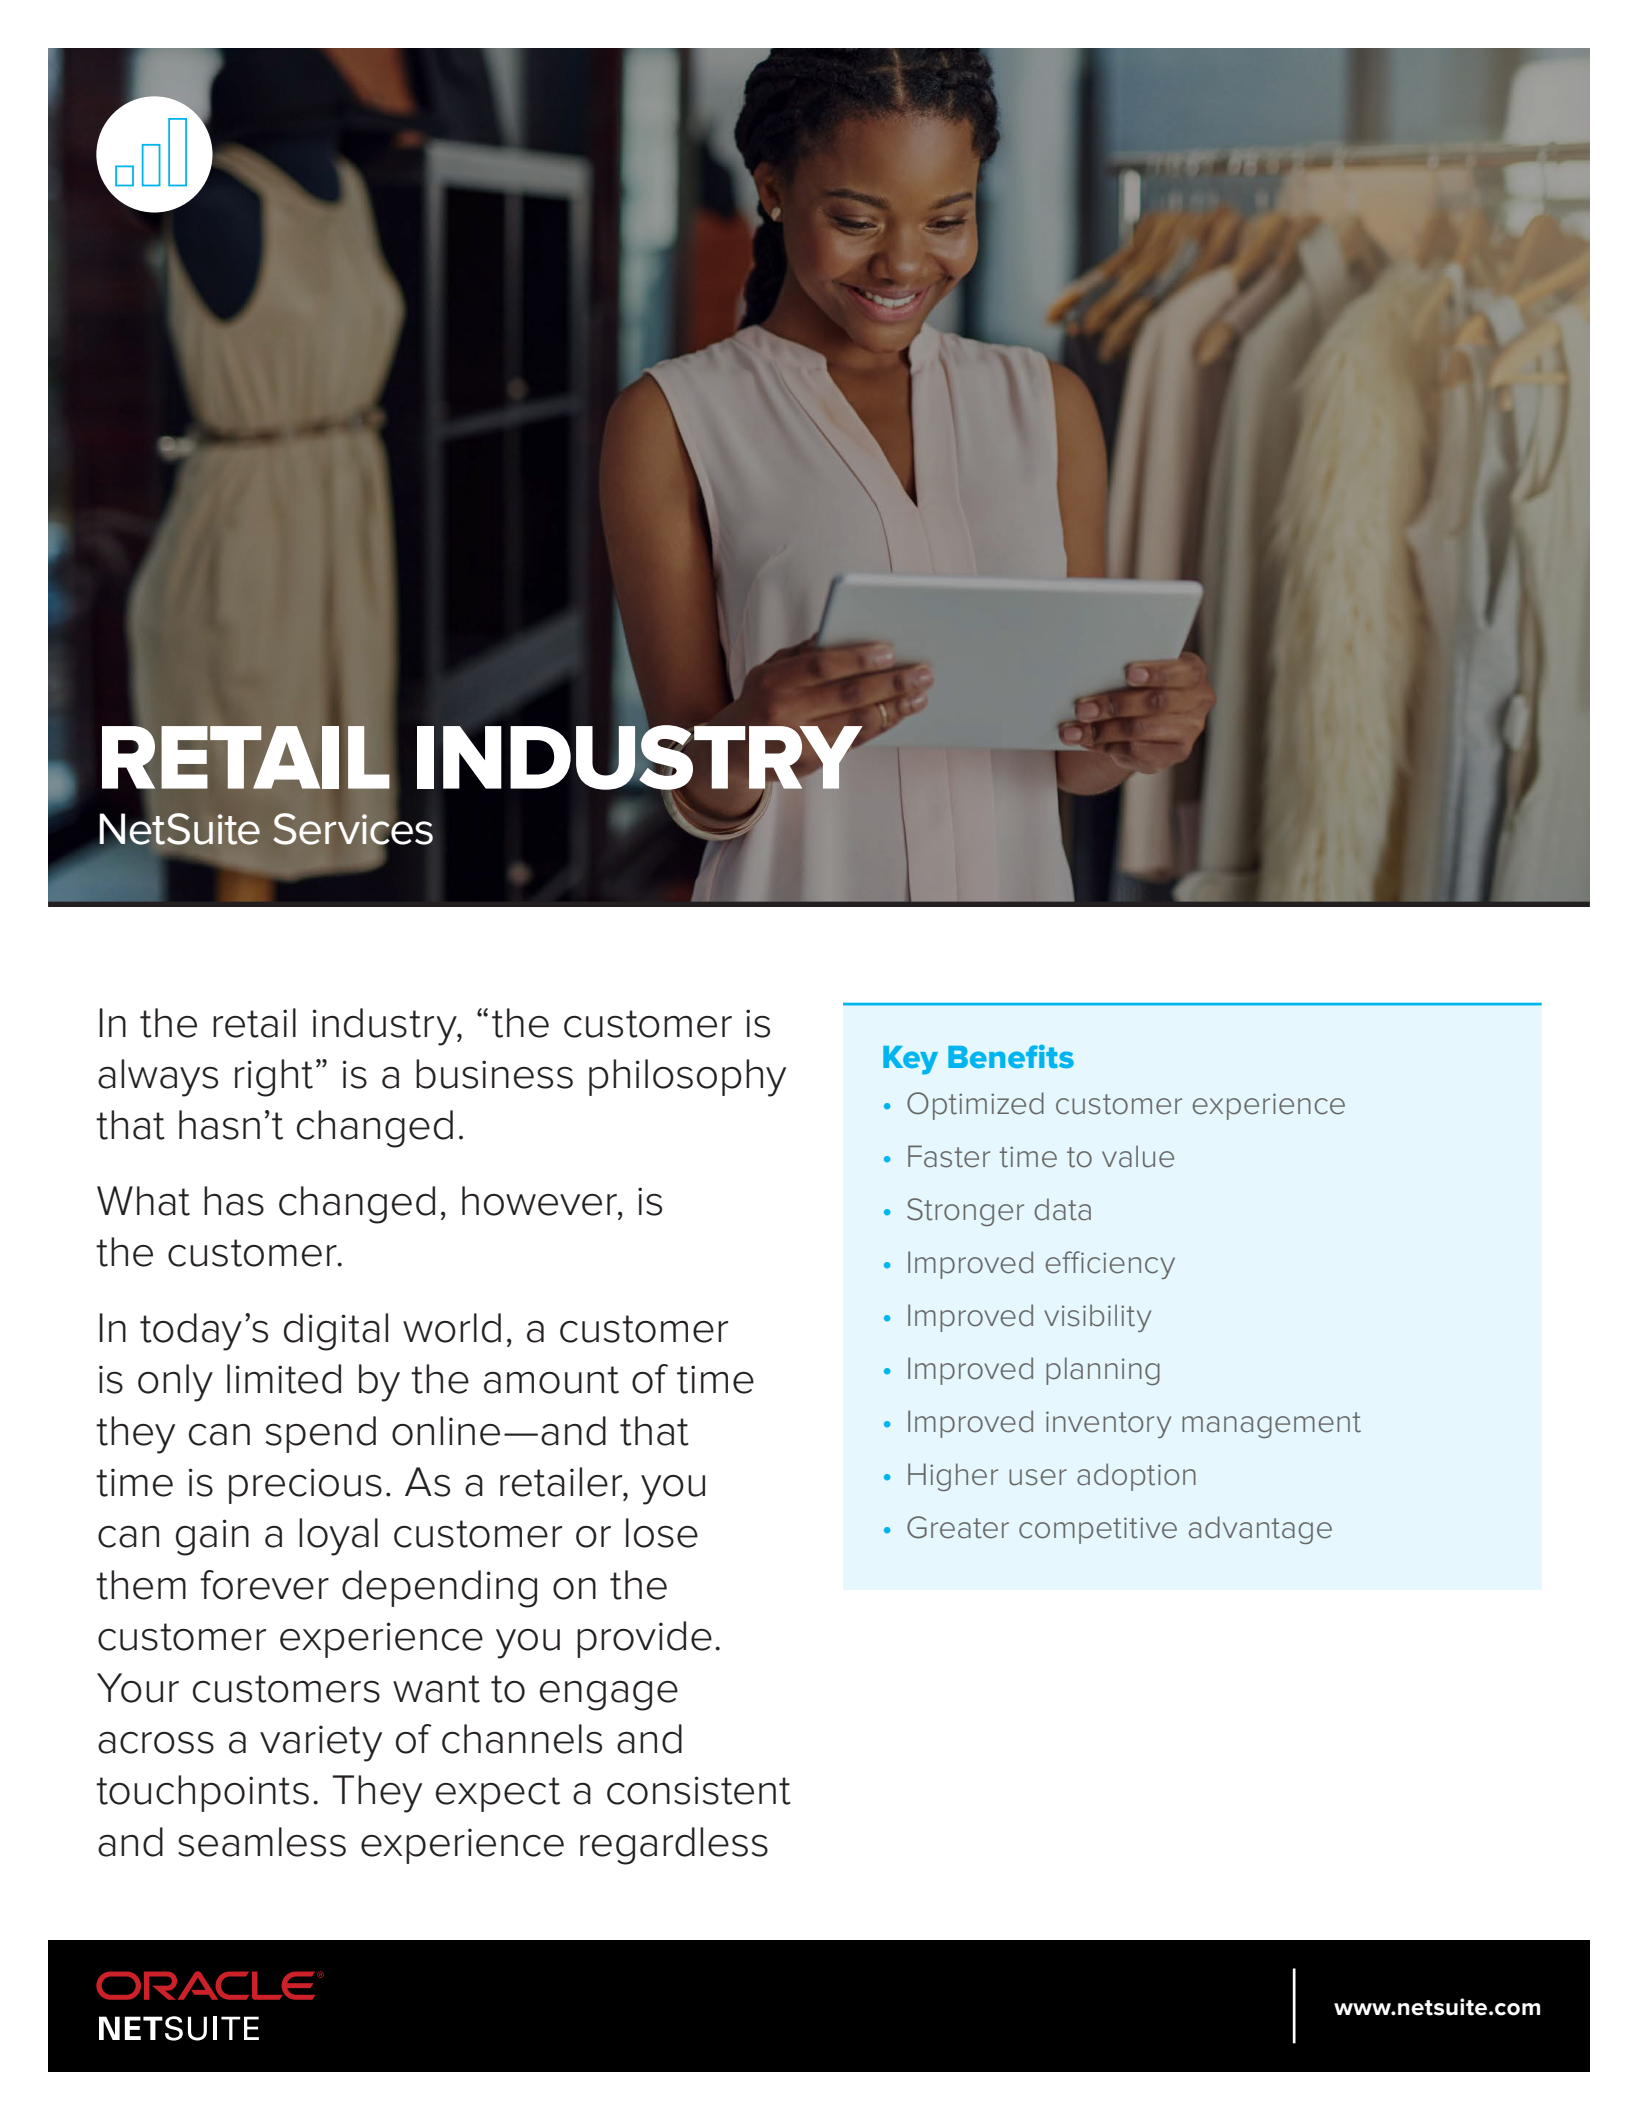 The height and width of the document is (2120, 1638). What do you see at coordinates (1011, 1056) in the document?
I see `Benefits` at bounding box center [1011, 1056].
